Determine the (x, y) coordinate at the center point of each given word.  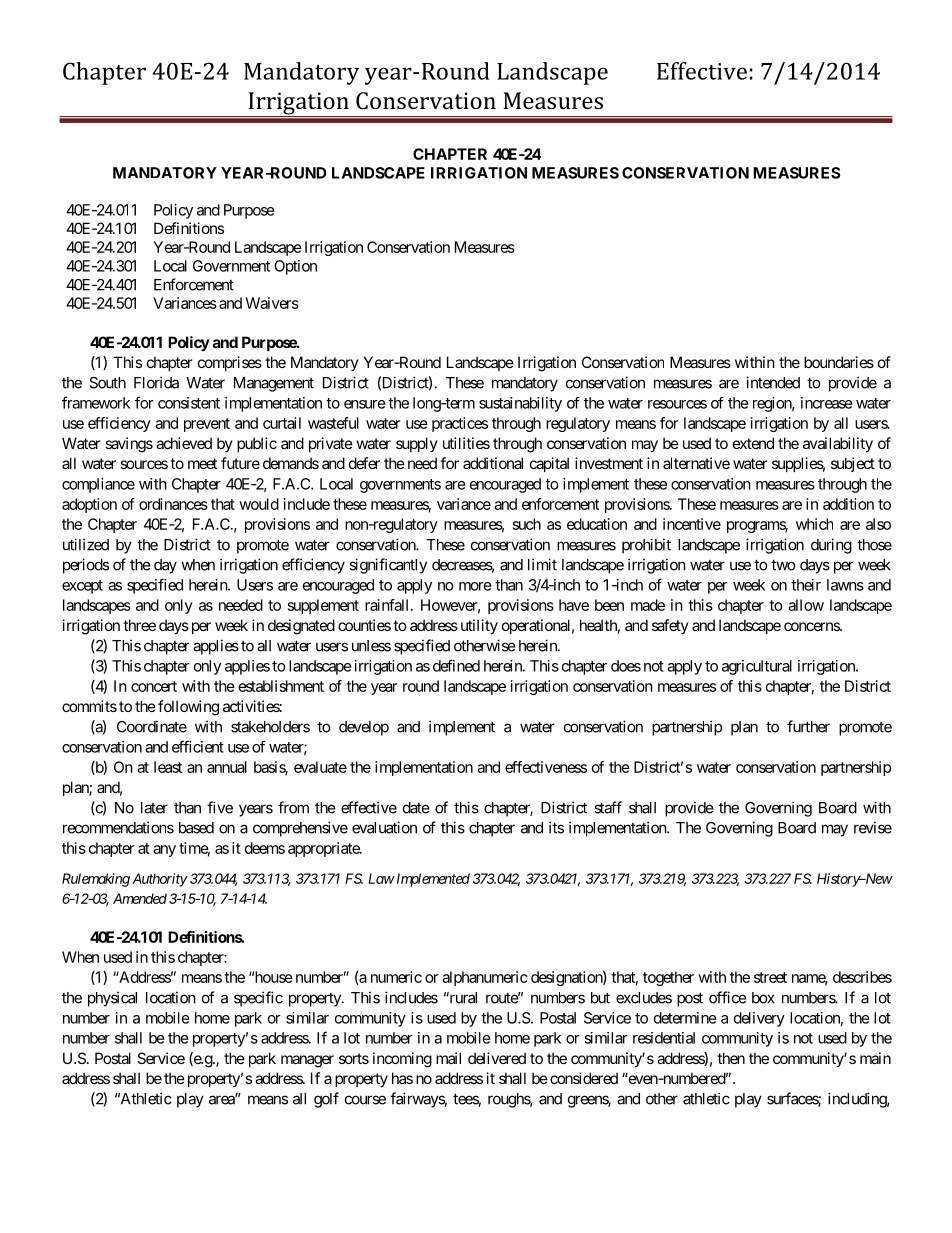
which (814, 524)
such (527, 524)
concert (154, 686)
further (808, 726)
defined (456, 665)
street (770, 977)
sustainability (520, 404)
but (600, 998)
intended (773, 382)
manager (307, 1061)
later (154, 808)
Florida (156, 382)
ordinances (173, 504)
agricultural (757, 667)
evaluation (384, 827)
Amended (140, 898)
